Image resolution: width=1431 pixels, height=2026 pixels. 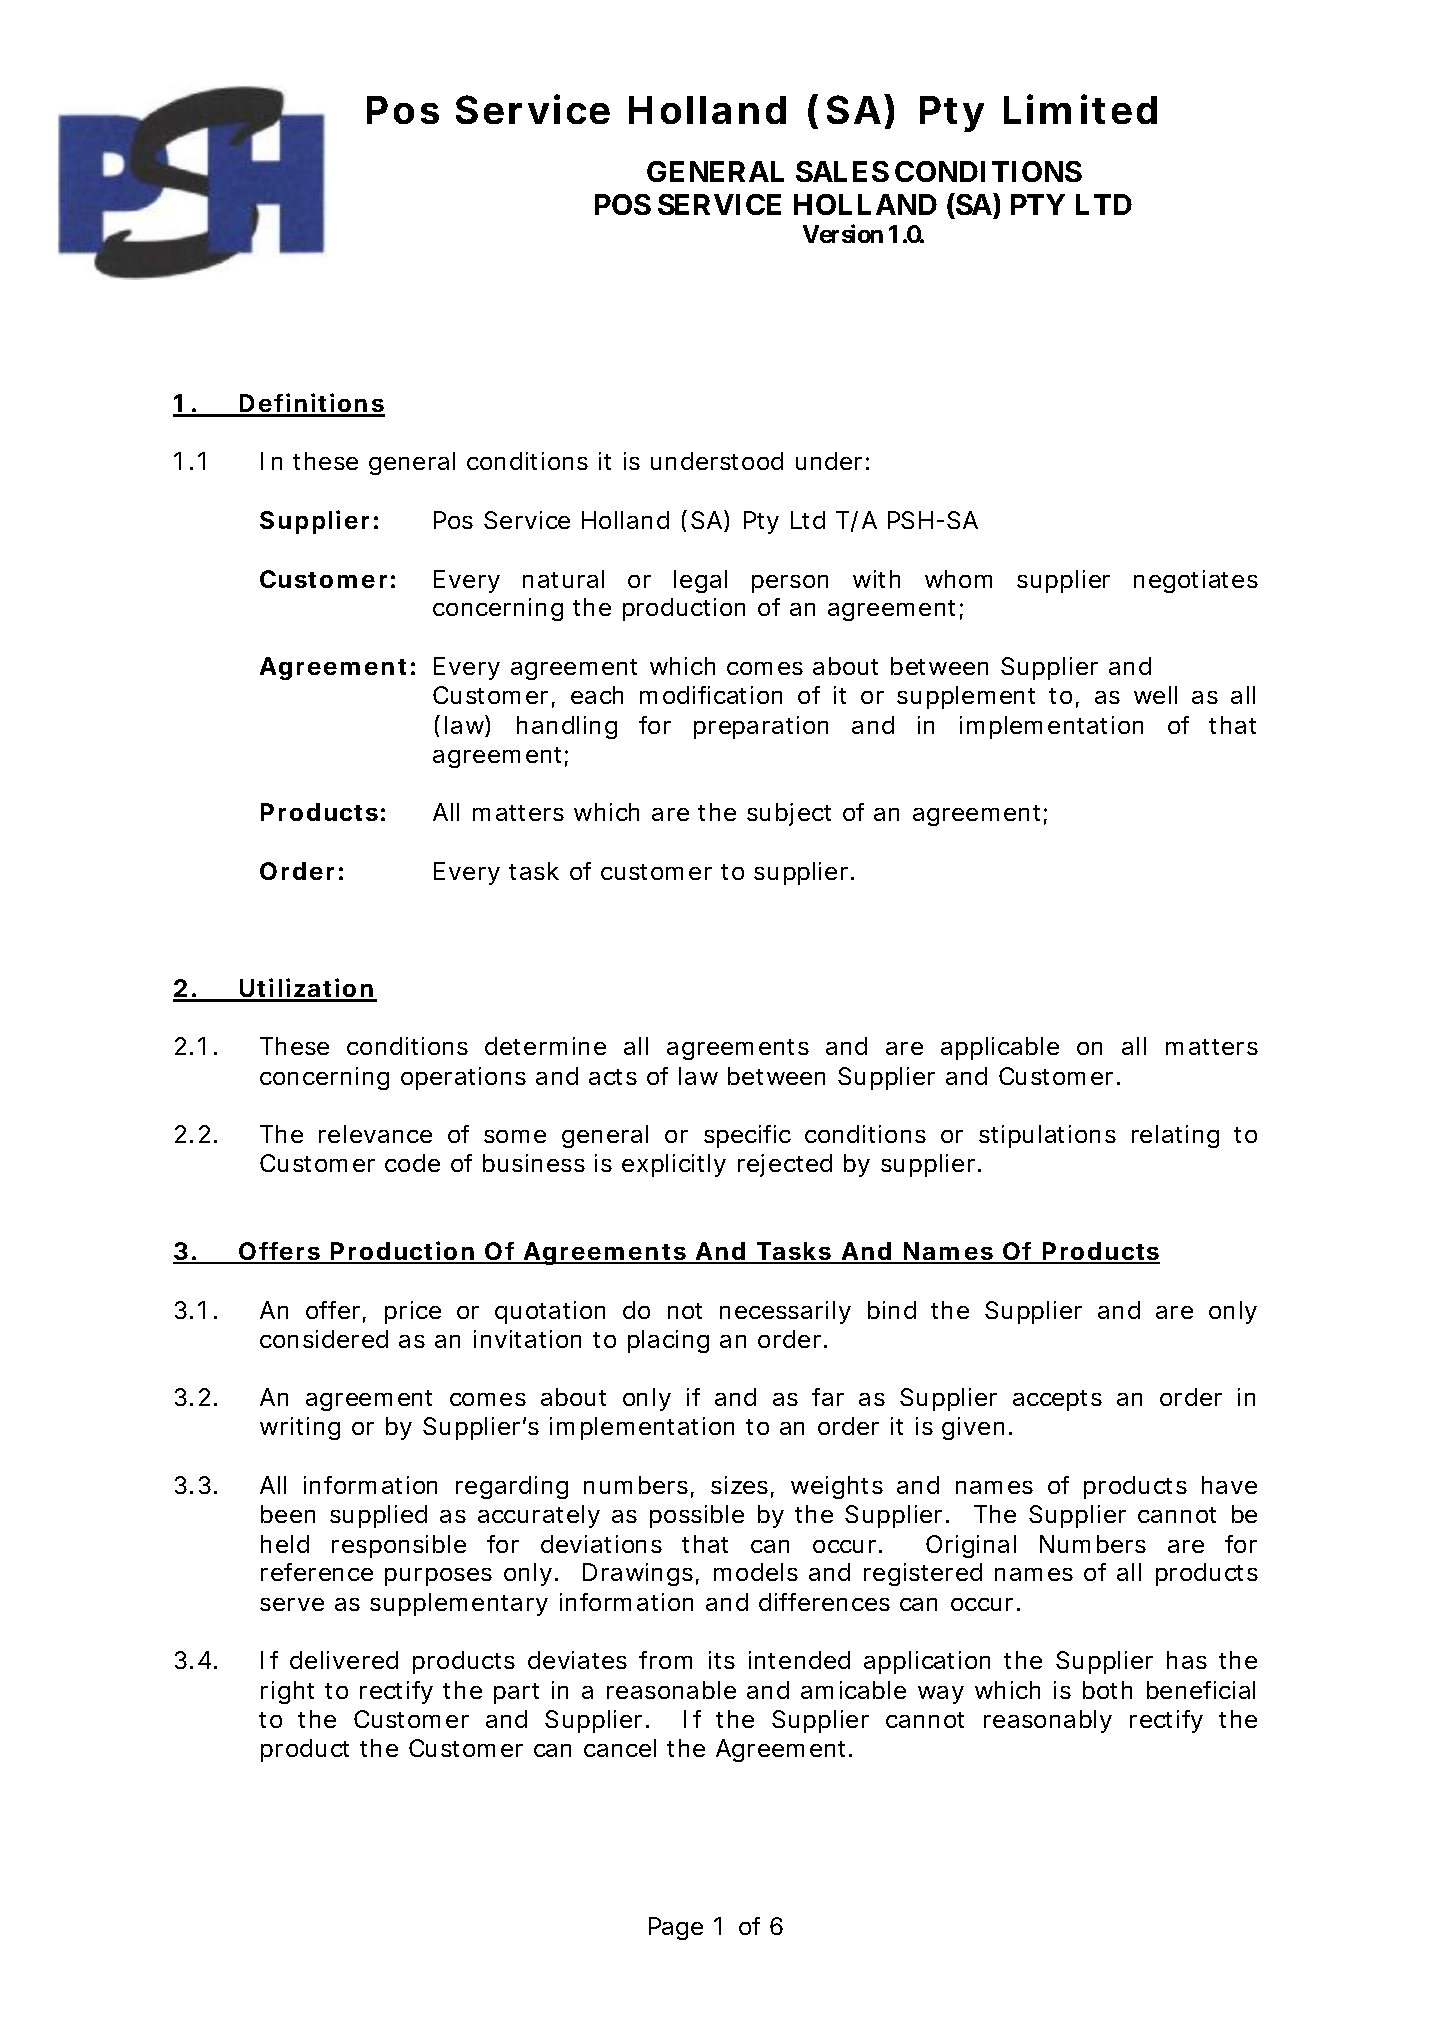 What do you see at coordinates (790, 584) in the page?
I see `person` at bounding box center [790, 584].
